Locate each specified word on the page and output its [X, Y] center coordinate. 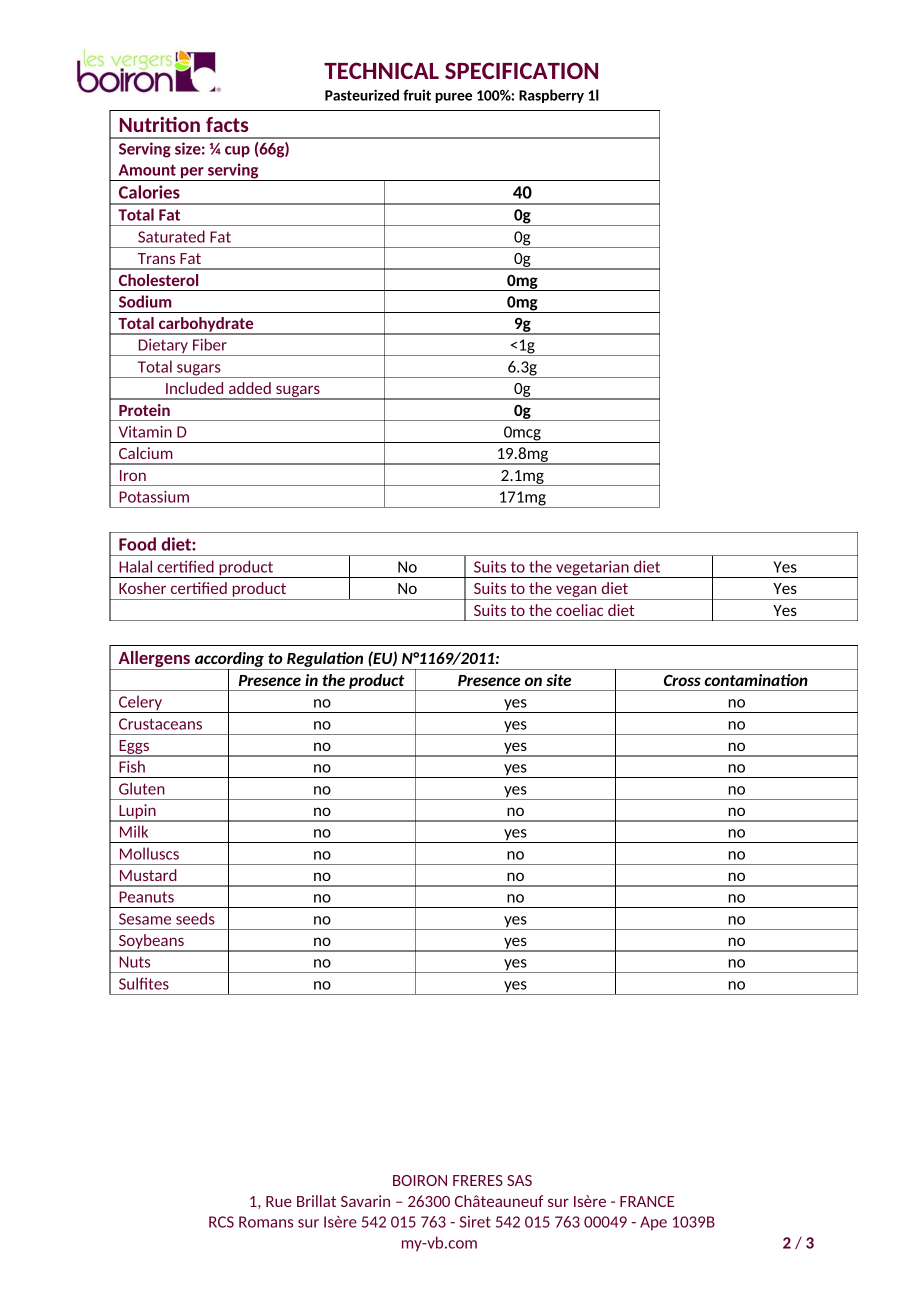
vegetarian [592, 569]
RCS [221, 1222]
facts [227, 124]
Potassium [154, 497]
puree [453, 98]
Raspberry [551, 96]
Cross [682, 680]
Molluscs [149, 853]
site [558, 680]
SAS [519, 1180]
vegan [576, 592]
